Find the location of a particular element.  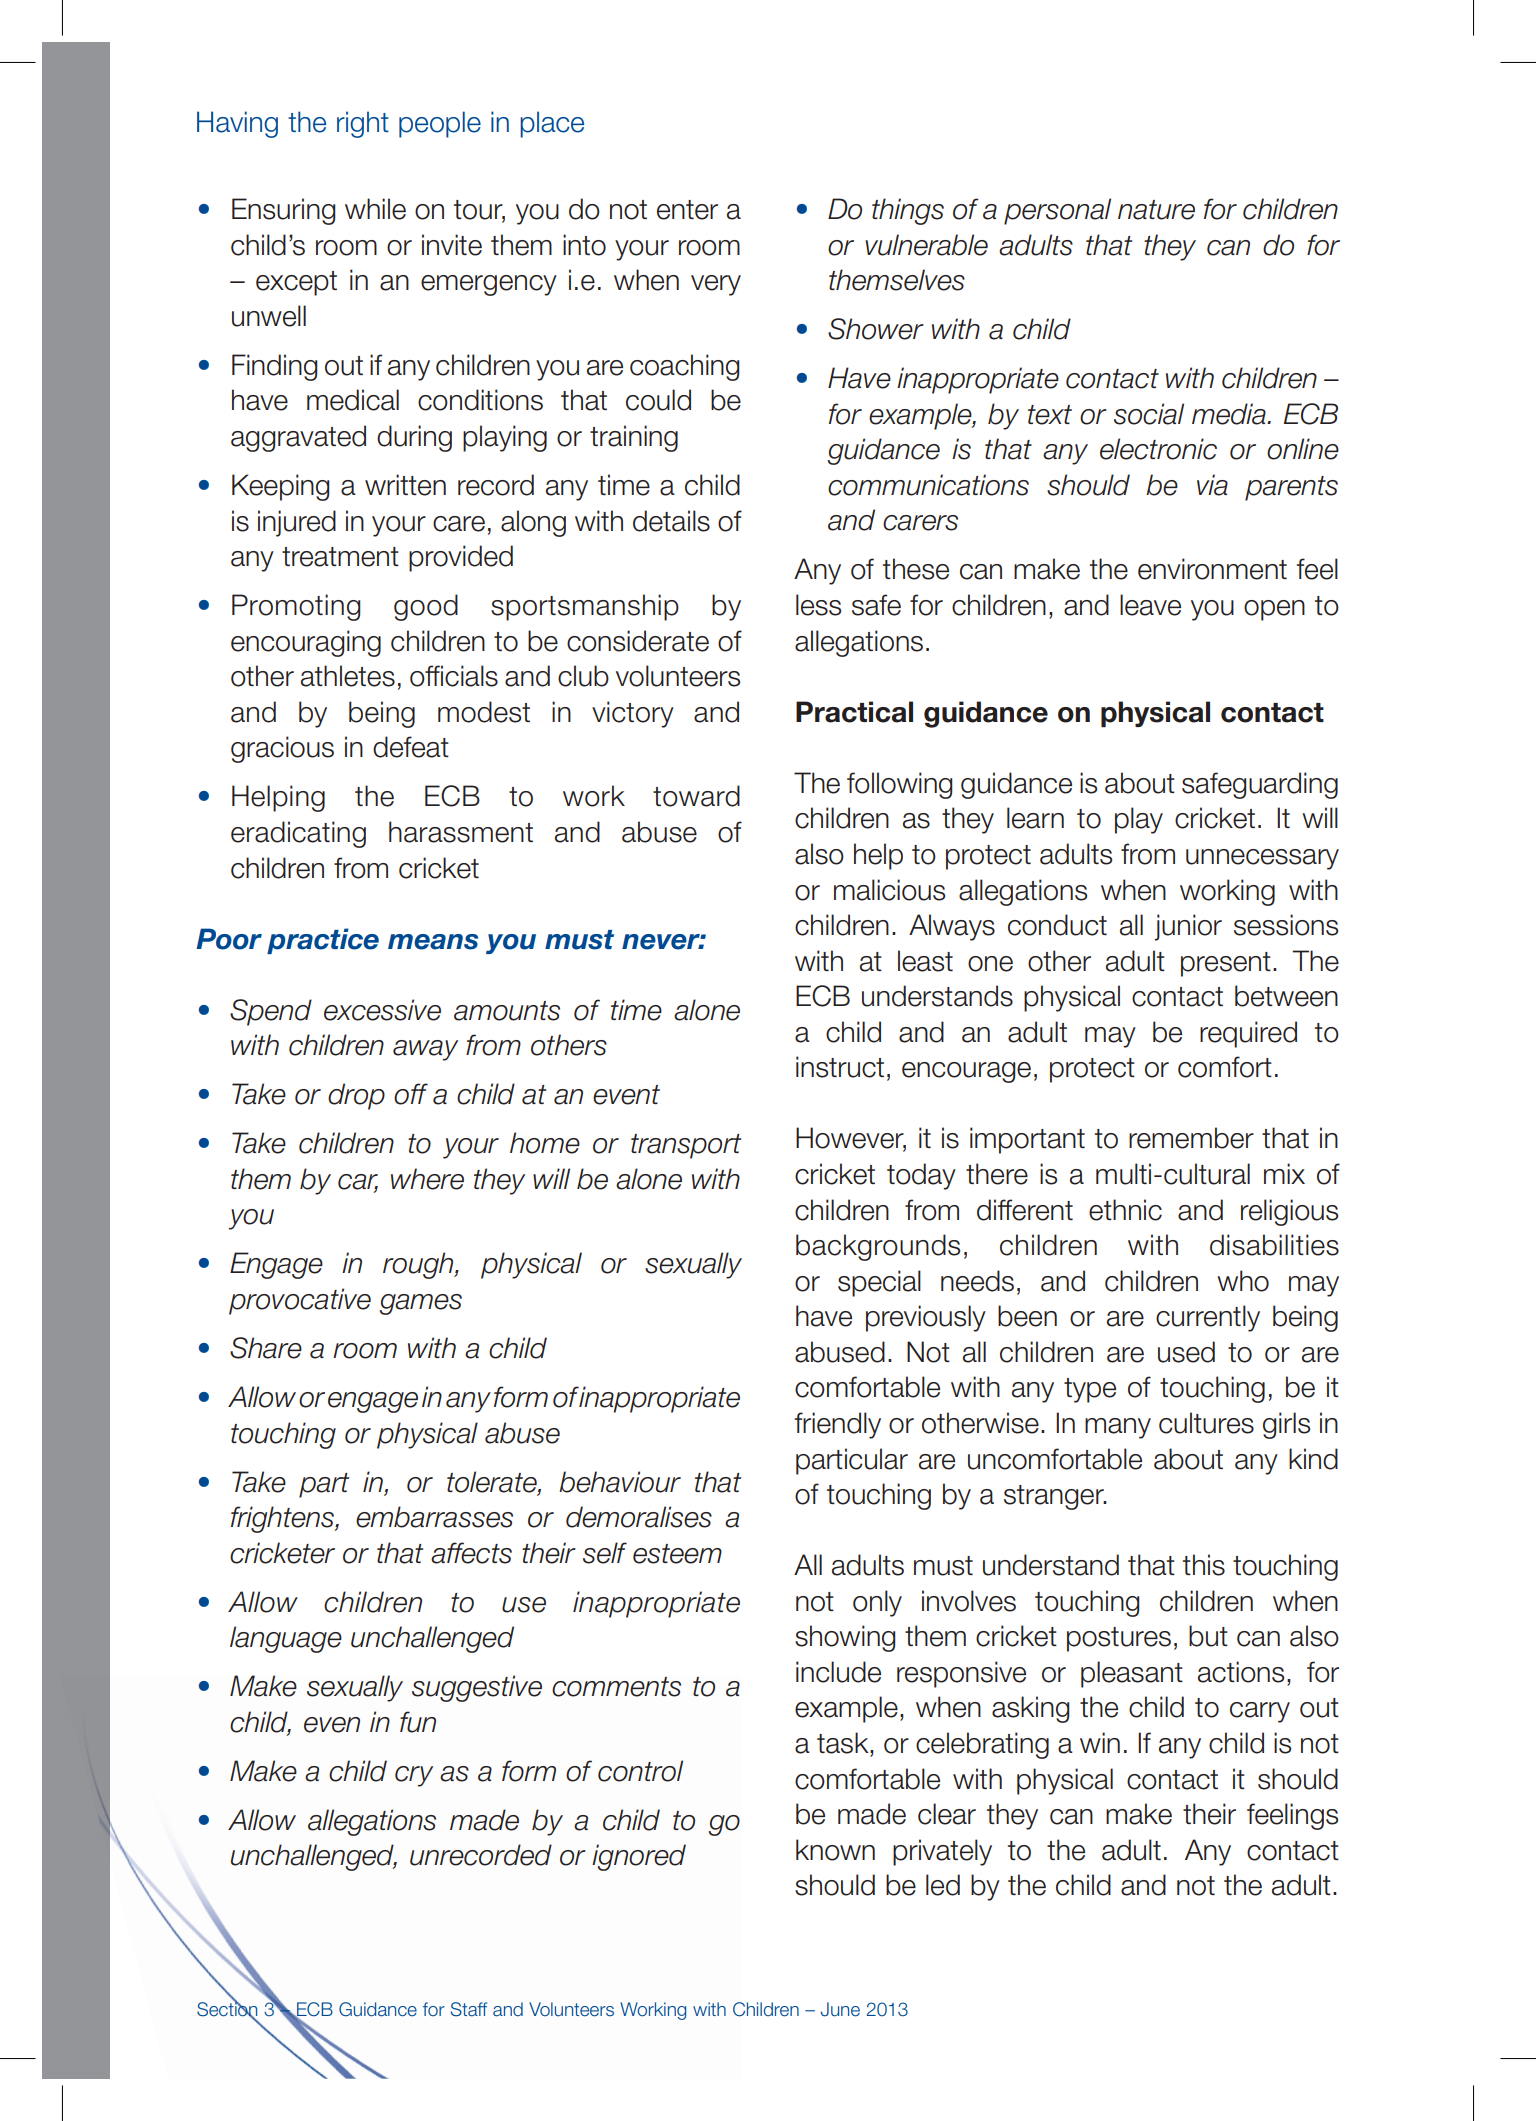

led is located at coordinates (943, 1885).
